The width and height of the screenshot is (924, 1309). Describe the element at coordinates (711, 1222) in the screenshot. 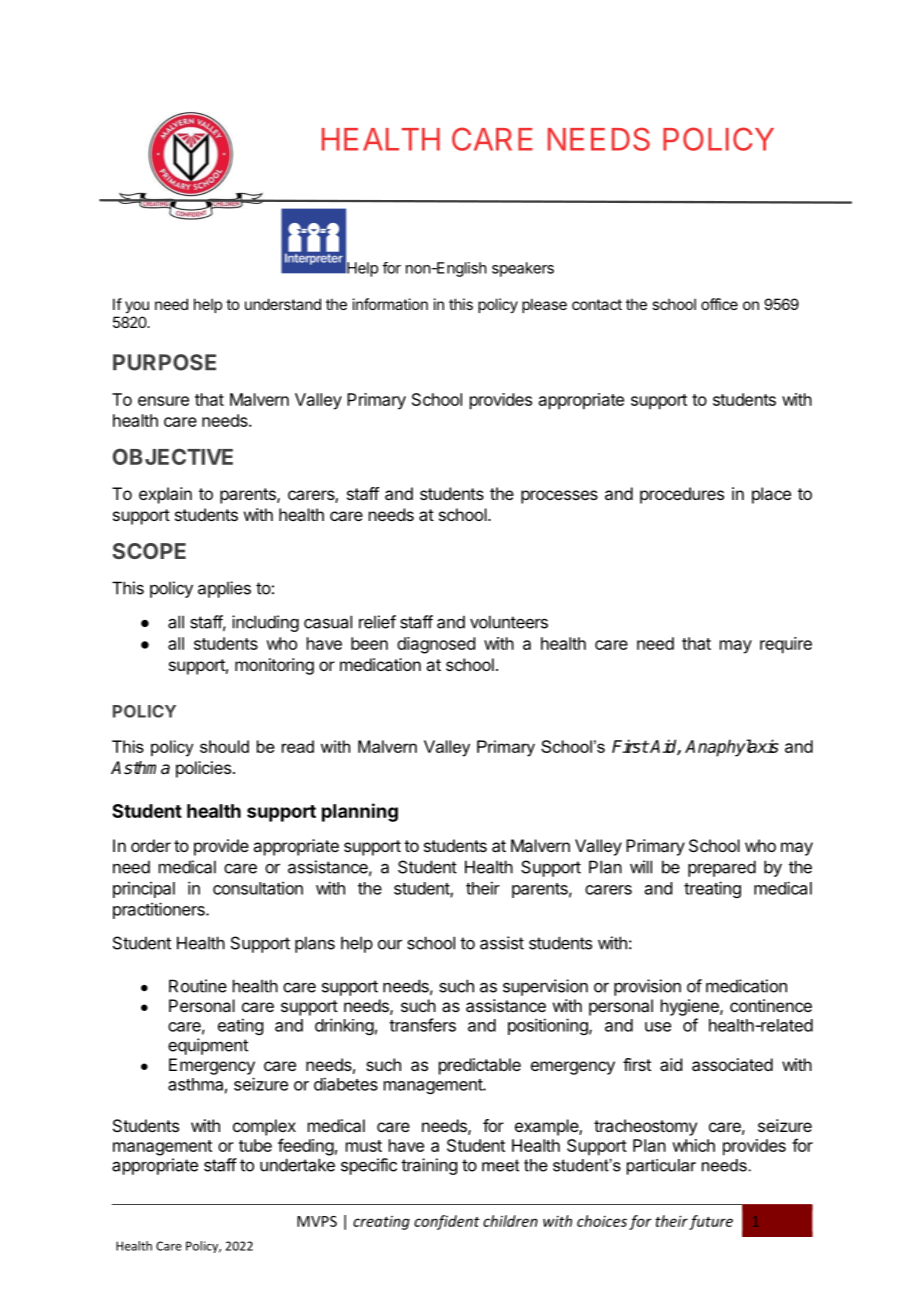

I see `future` at that location.
